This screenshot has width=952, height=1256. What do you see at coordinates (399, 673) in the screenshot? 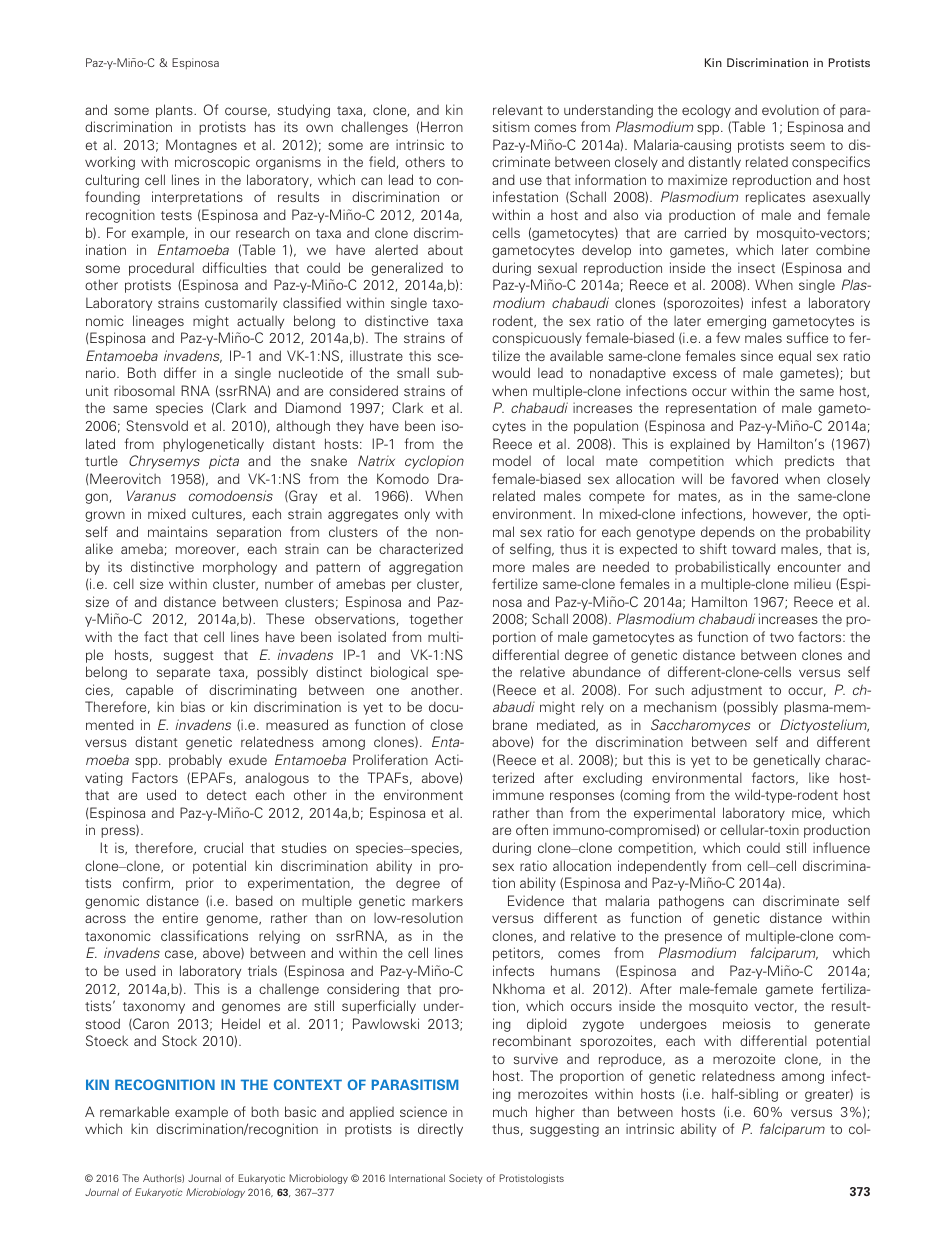
I see `biological` at bounding box center [399, 673].
